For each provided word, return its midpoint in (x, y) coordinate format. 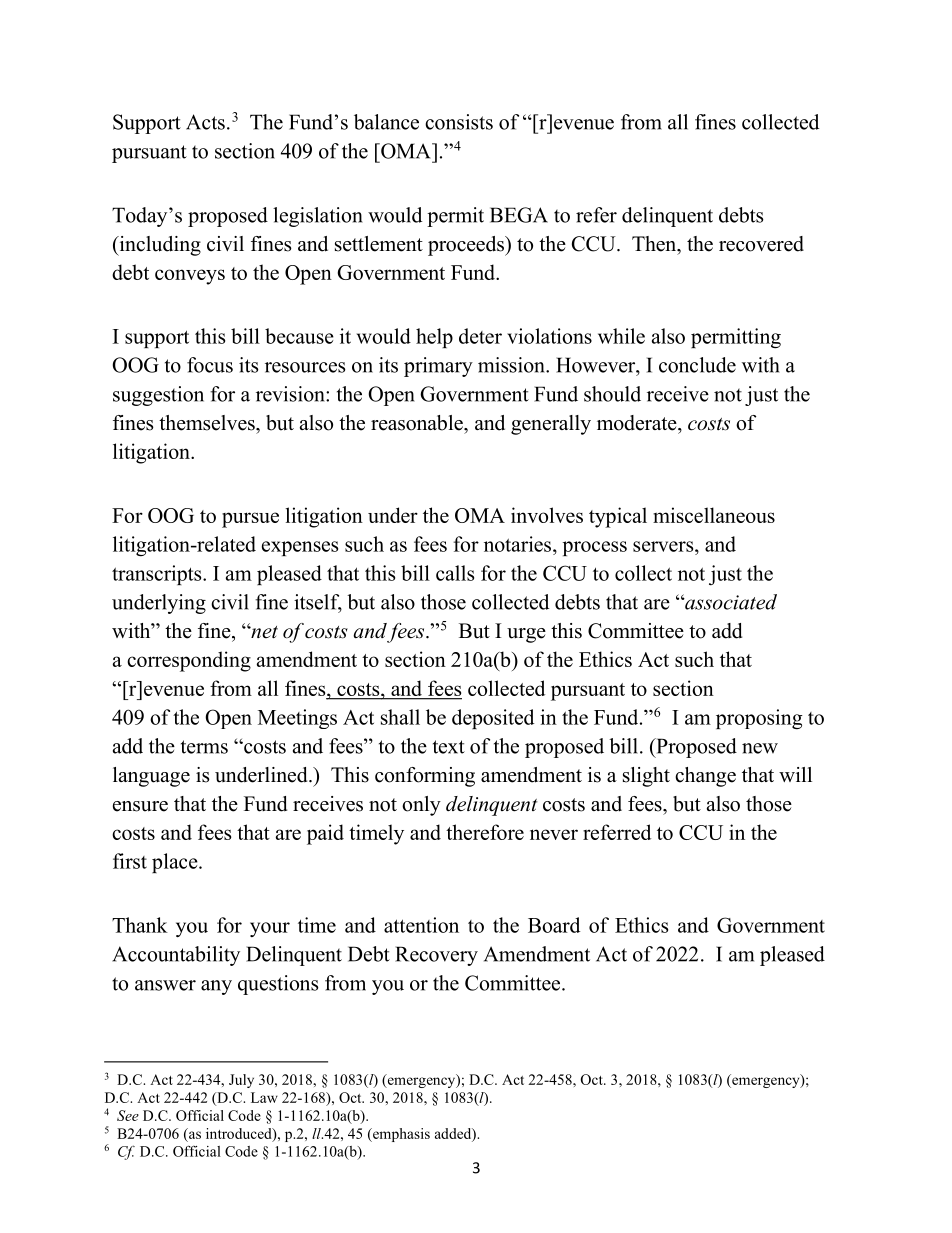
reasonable (418, 423)
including (159, 246)
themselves (208, 423)
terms (204, 747)
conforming (425, 777)
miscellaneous (714, 515)
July (241, 1081)
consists (459, 122)
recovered (761, 244)
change (705, 777)
